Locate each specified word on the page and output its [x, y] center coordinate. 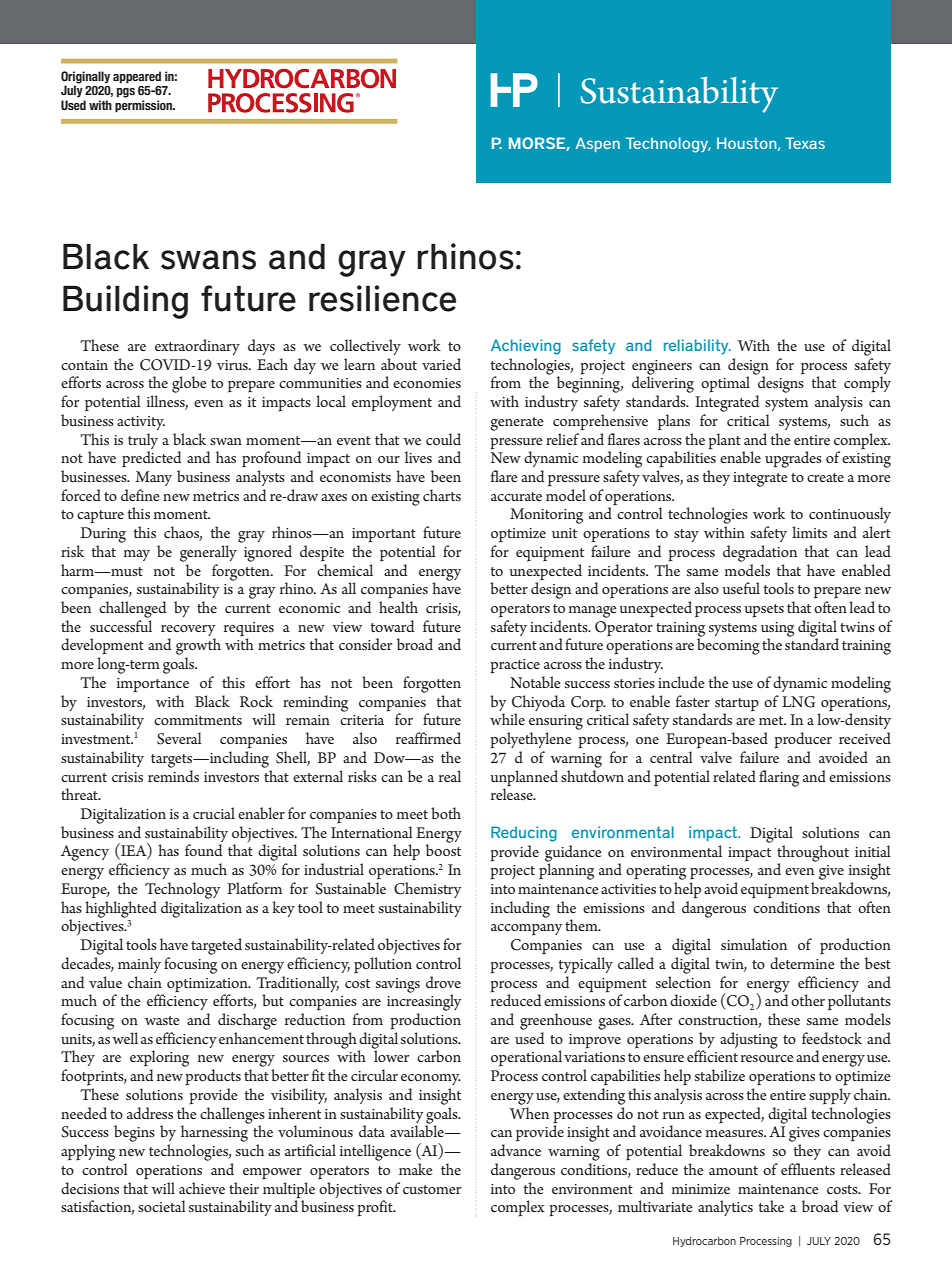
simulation [754, 944]
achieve [202, 1188]
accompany [527, 930]
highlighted [121, 909]
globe [189, 384]
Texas [805, 143]
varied [441, 364]
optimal [725, 384]
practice [515, 666]
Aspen [597, 144]
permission [144, 106]
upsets [764, 611]
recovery [188, 630]
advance [516, 1150]
